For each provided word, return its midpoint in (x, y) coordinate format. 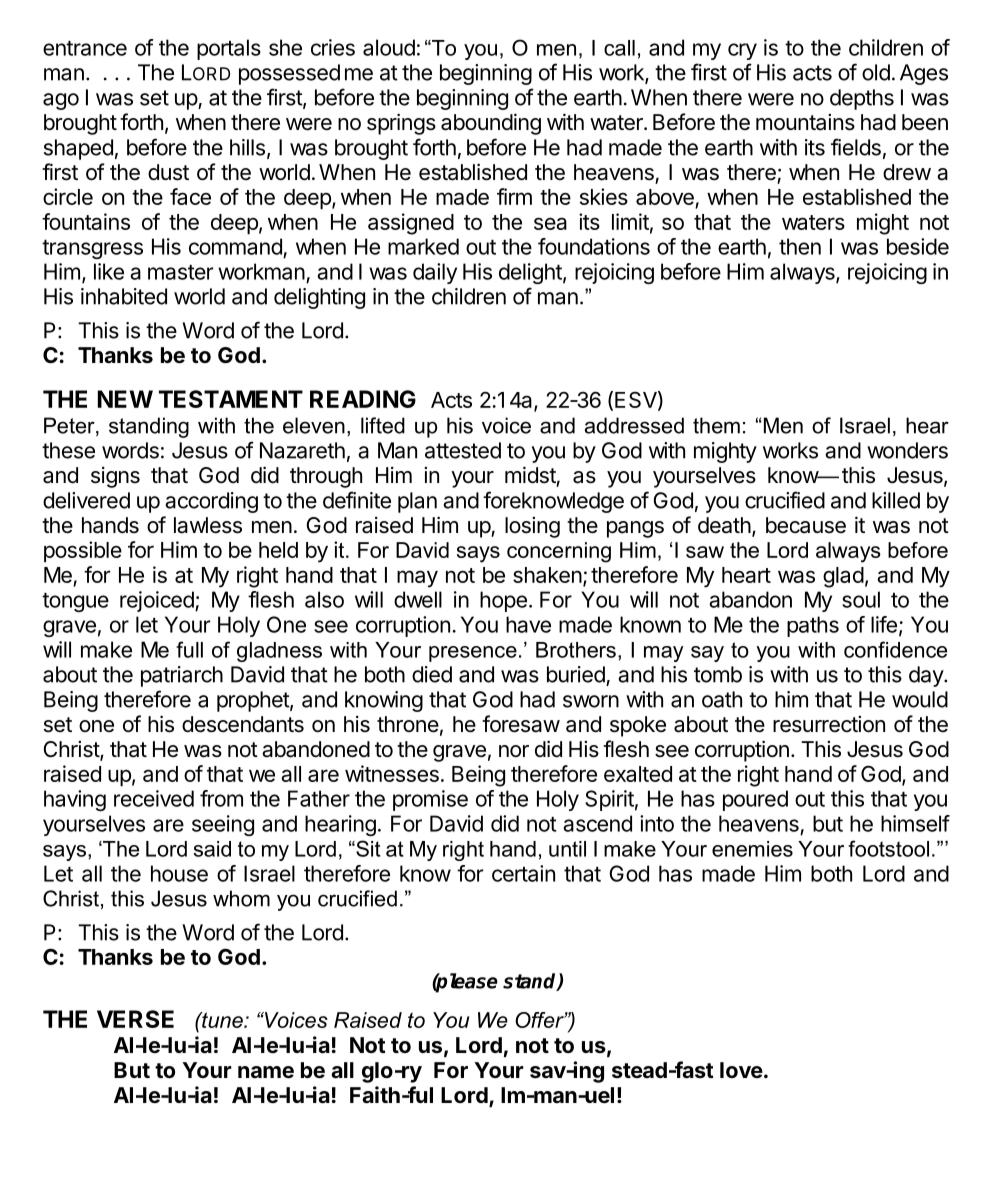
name (266, 1072)
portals (229, 49)
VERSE (135, 1019)
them (716, 425)
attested (463, 450)
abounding (491, 124)
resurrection (829, 724)
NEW (125, 399)
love (741, 1070)
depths (862, 99)
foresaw (521, 724)
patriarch (182, 676)
